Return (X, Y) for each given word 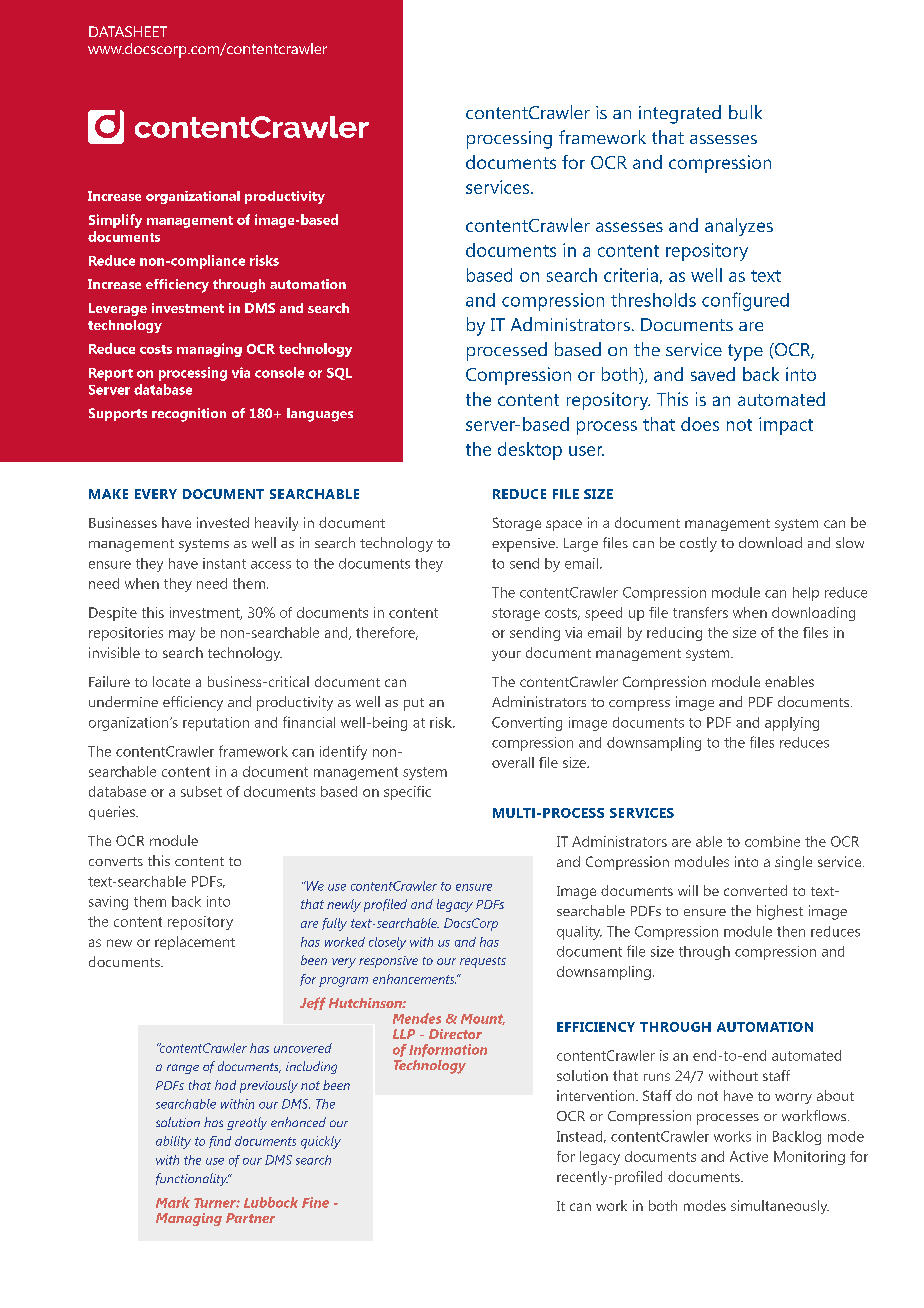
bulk (745, 112)
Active (749, 1156)
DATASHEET (128, 31)
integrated (680, 114)
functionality (193, 1179)
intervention (597, 1095)
